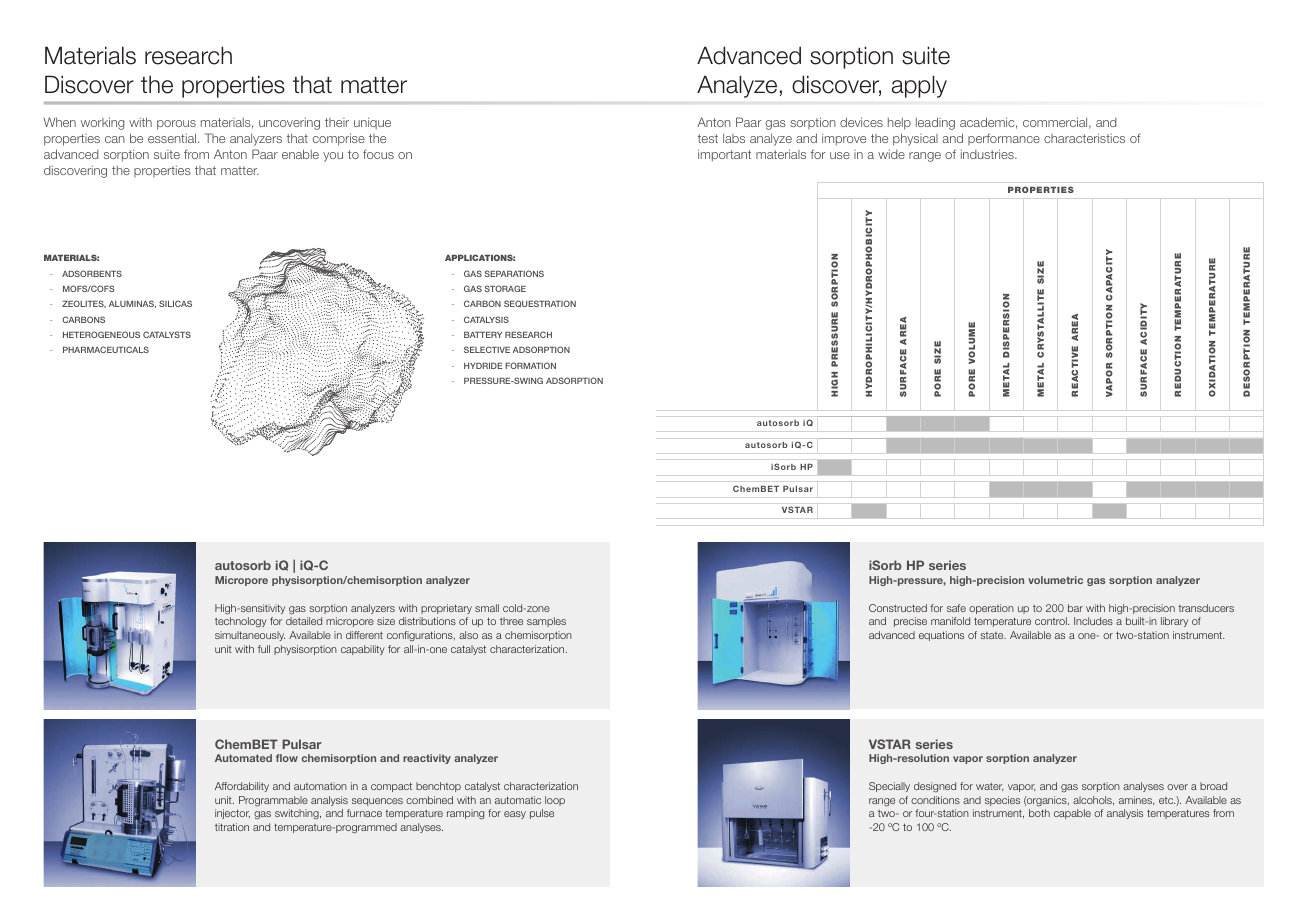 The width and height of the image is (1308, 924). Describe the element at coordinates (106, 349) in the image. I see `PHARMACEUTICALS` at that location.
